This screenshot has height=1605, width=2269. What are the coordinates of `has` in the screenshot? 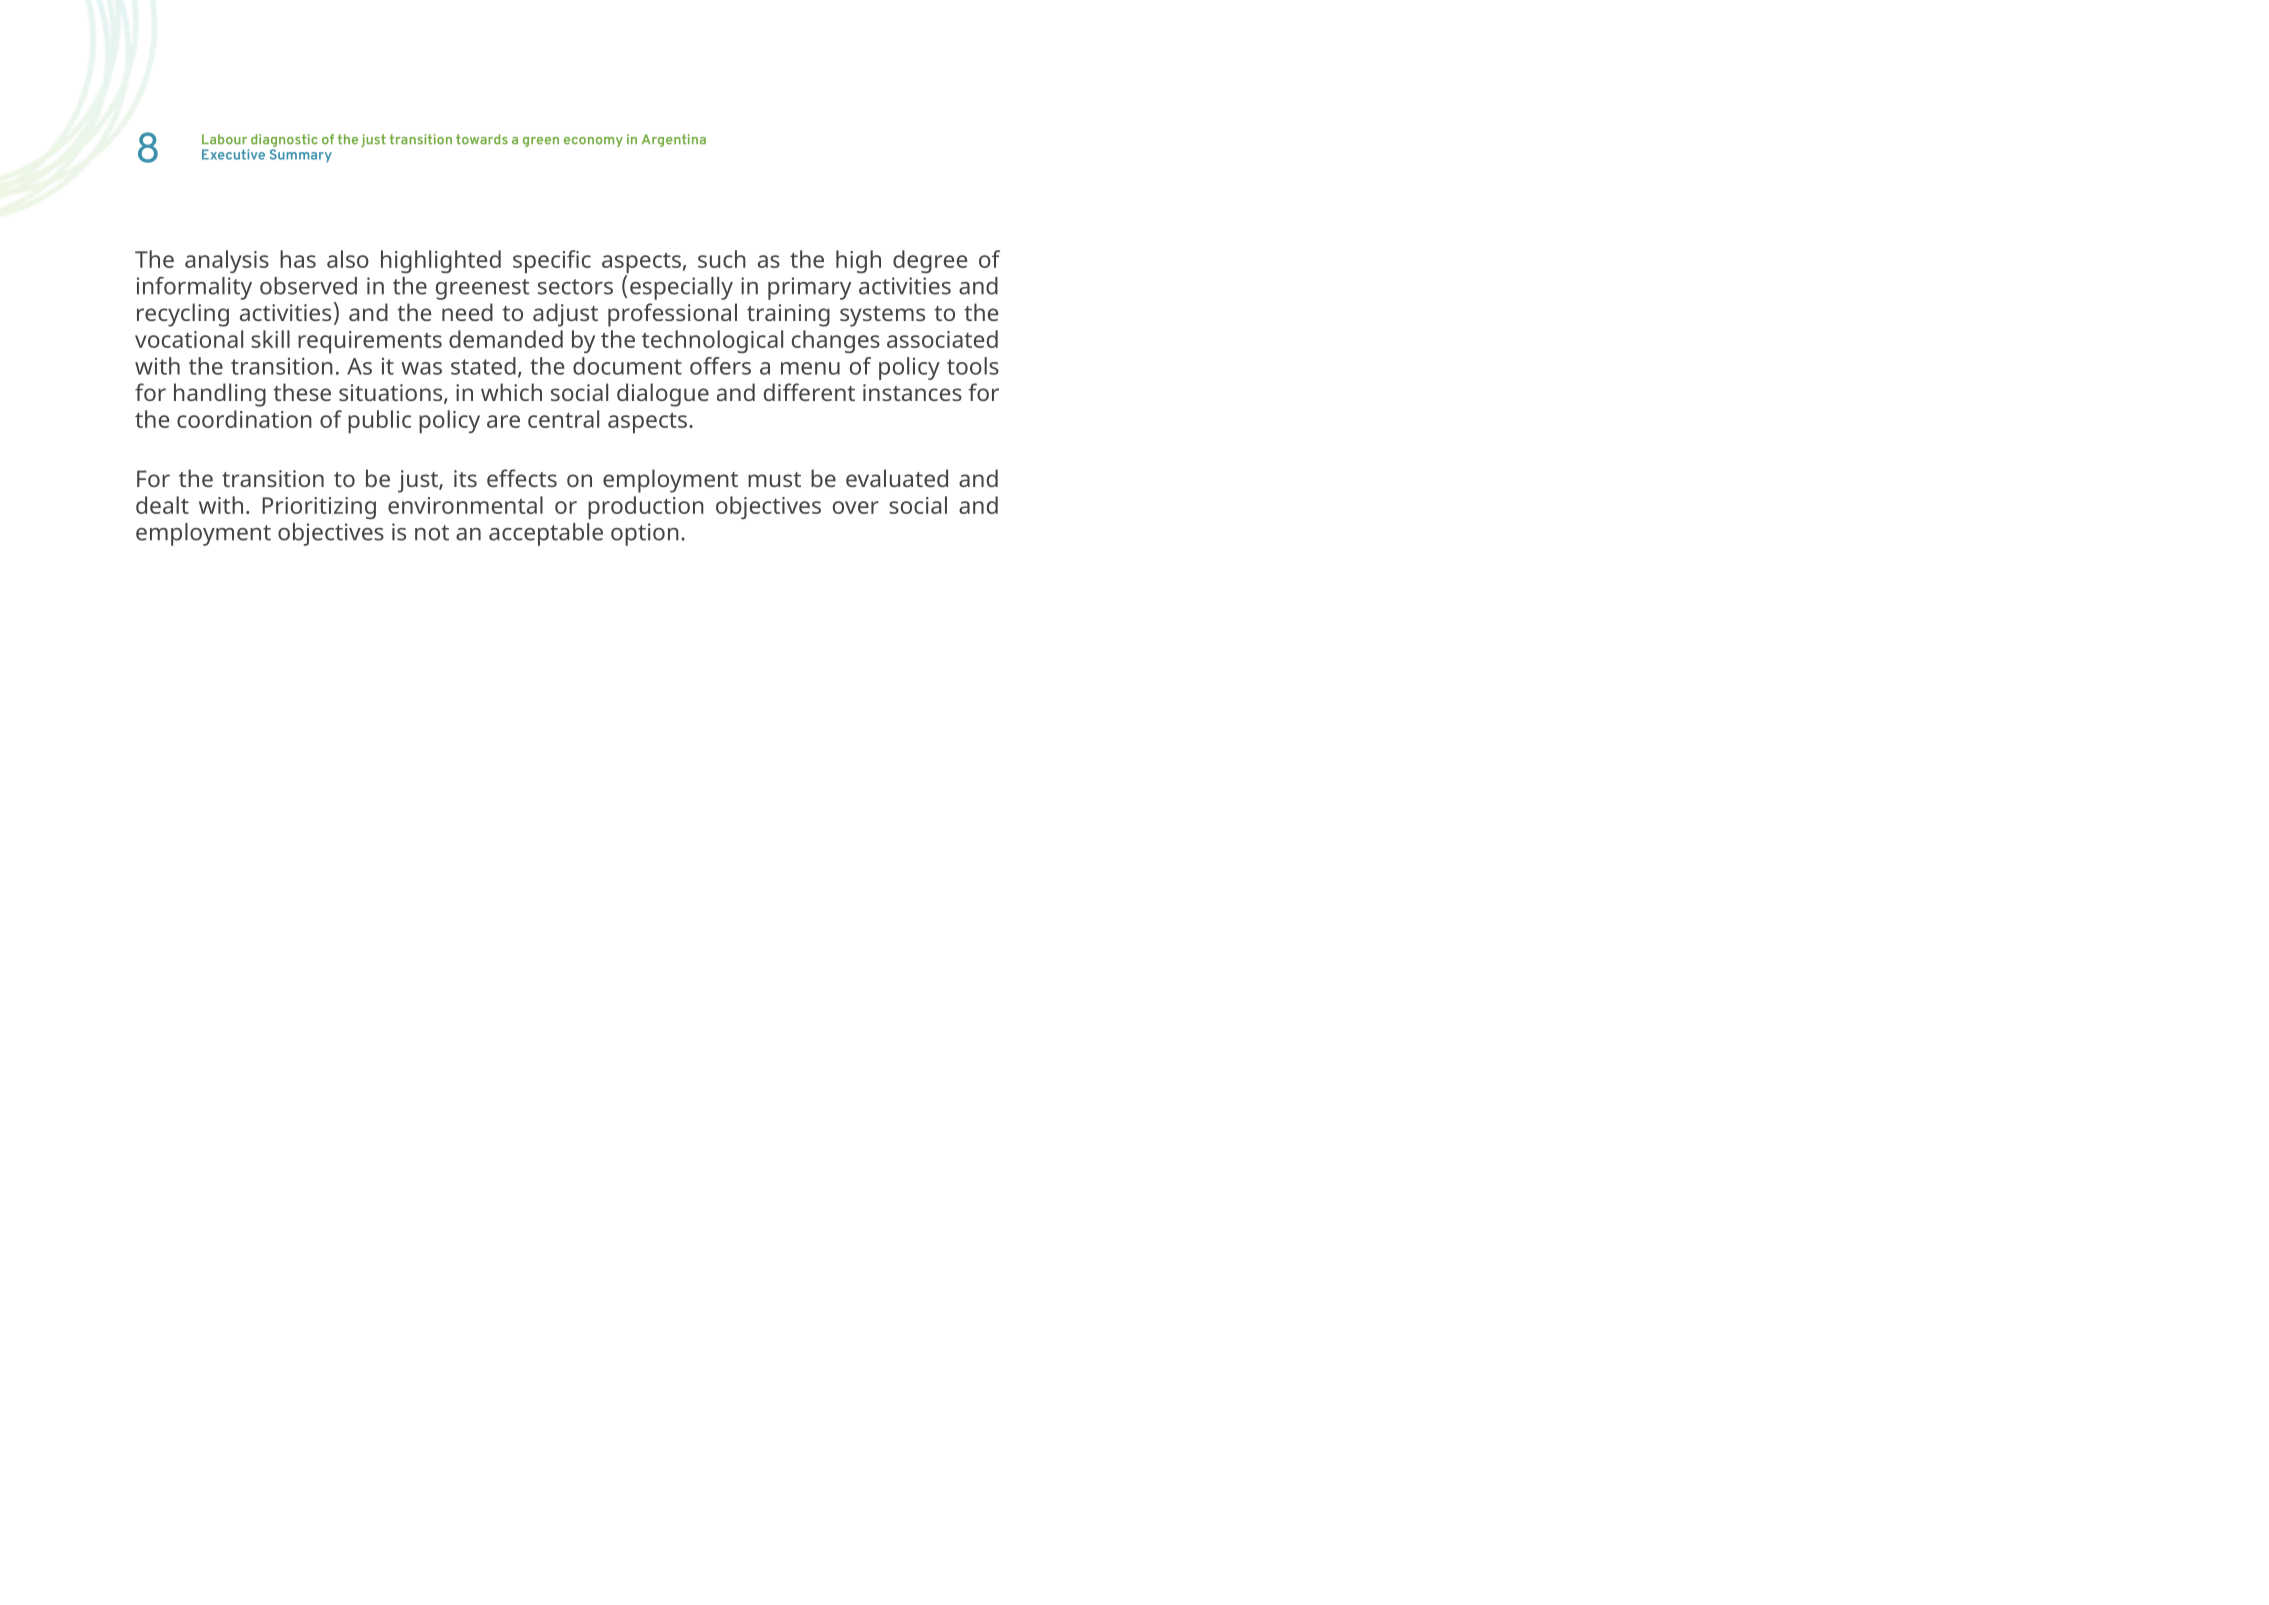 It's located at (298, 259).
